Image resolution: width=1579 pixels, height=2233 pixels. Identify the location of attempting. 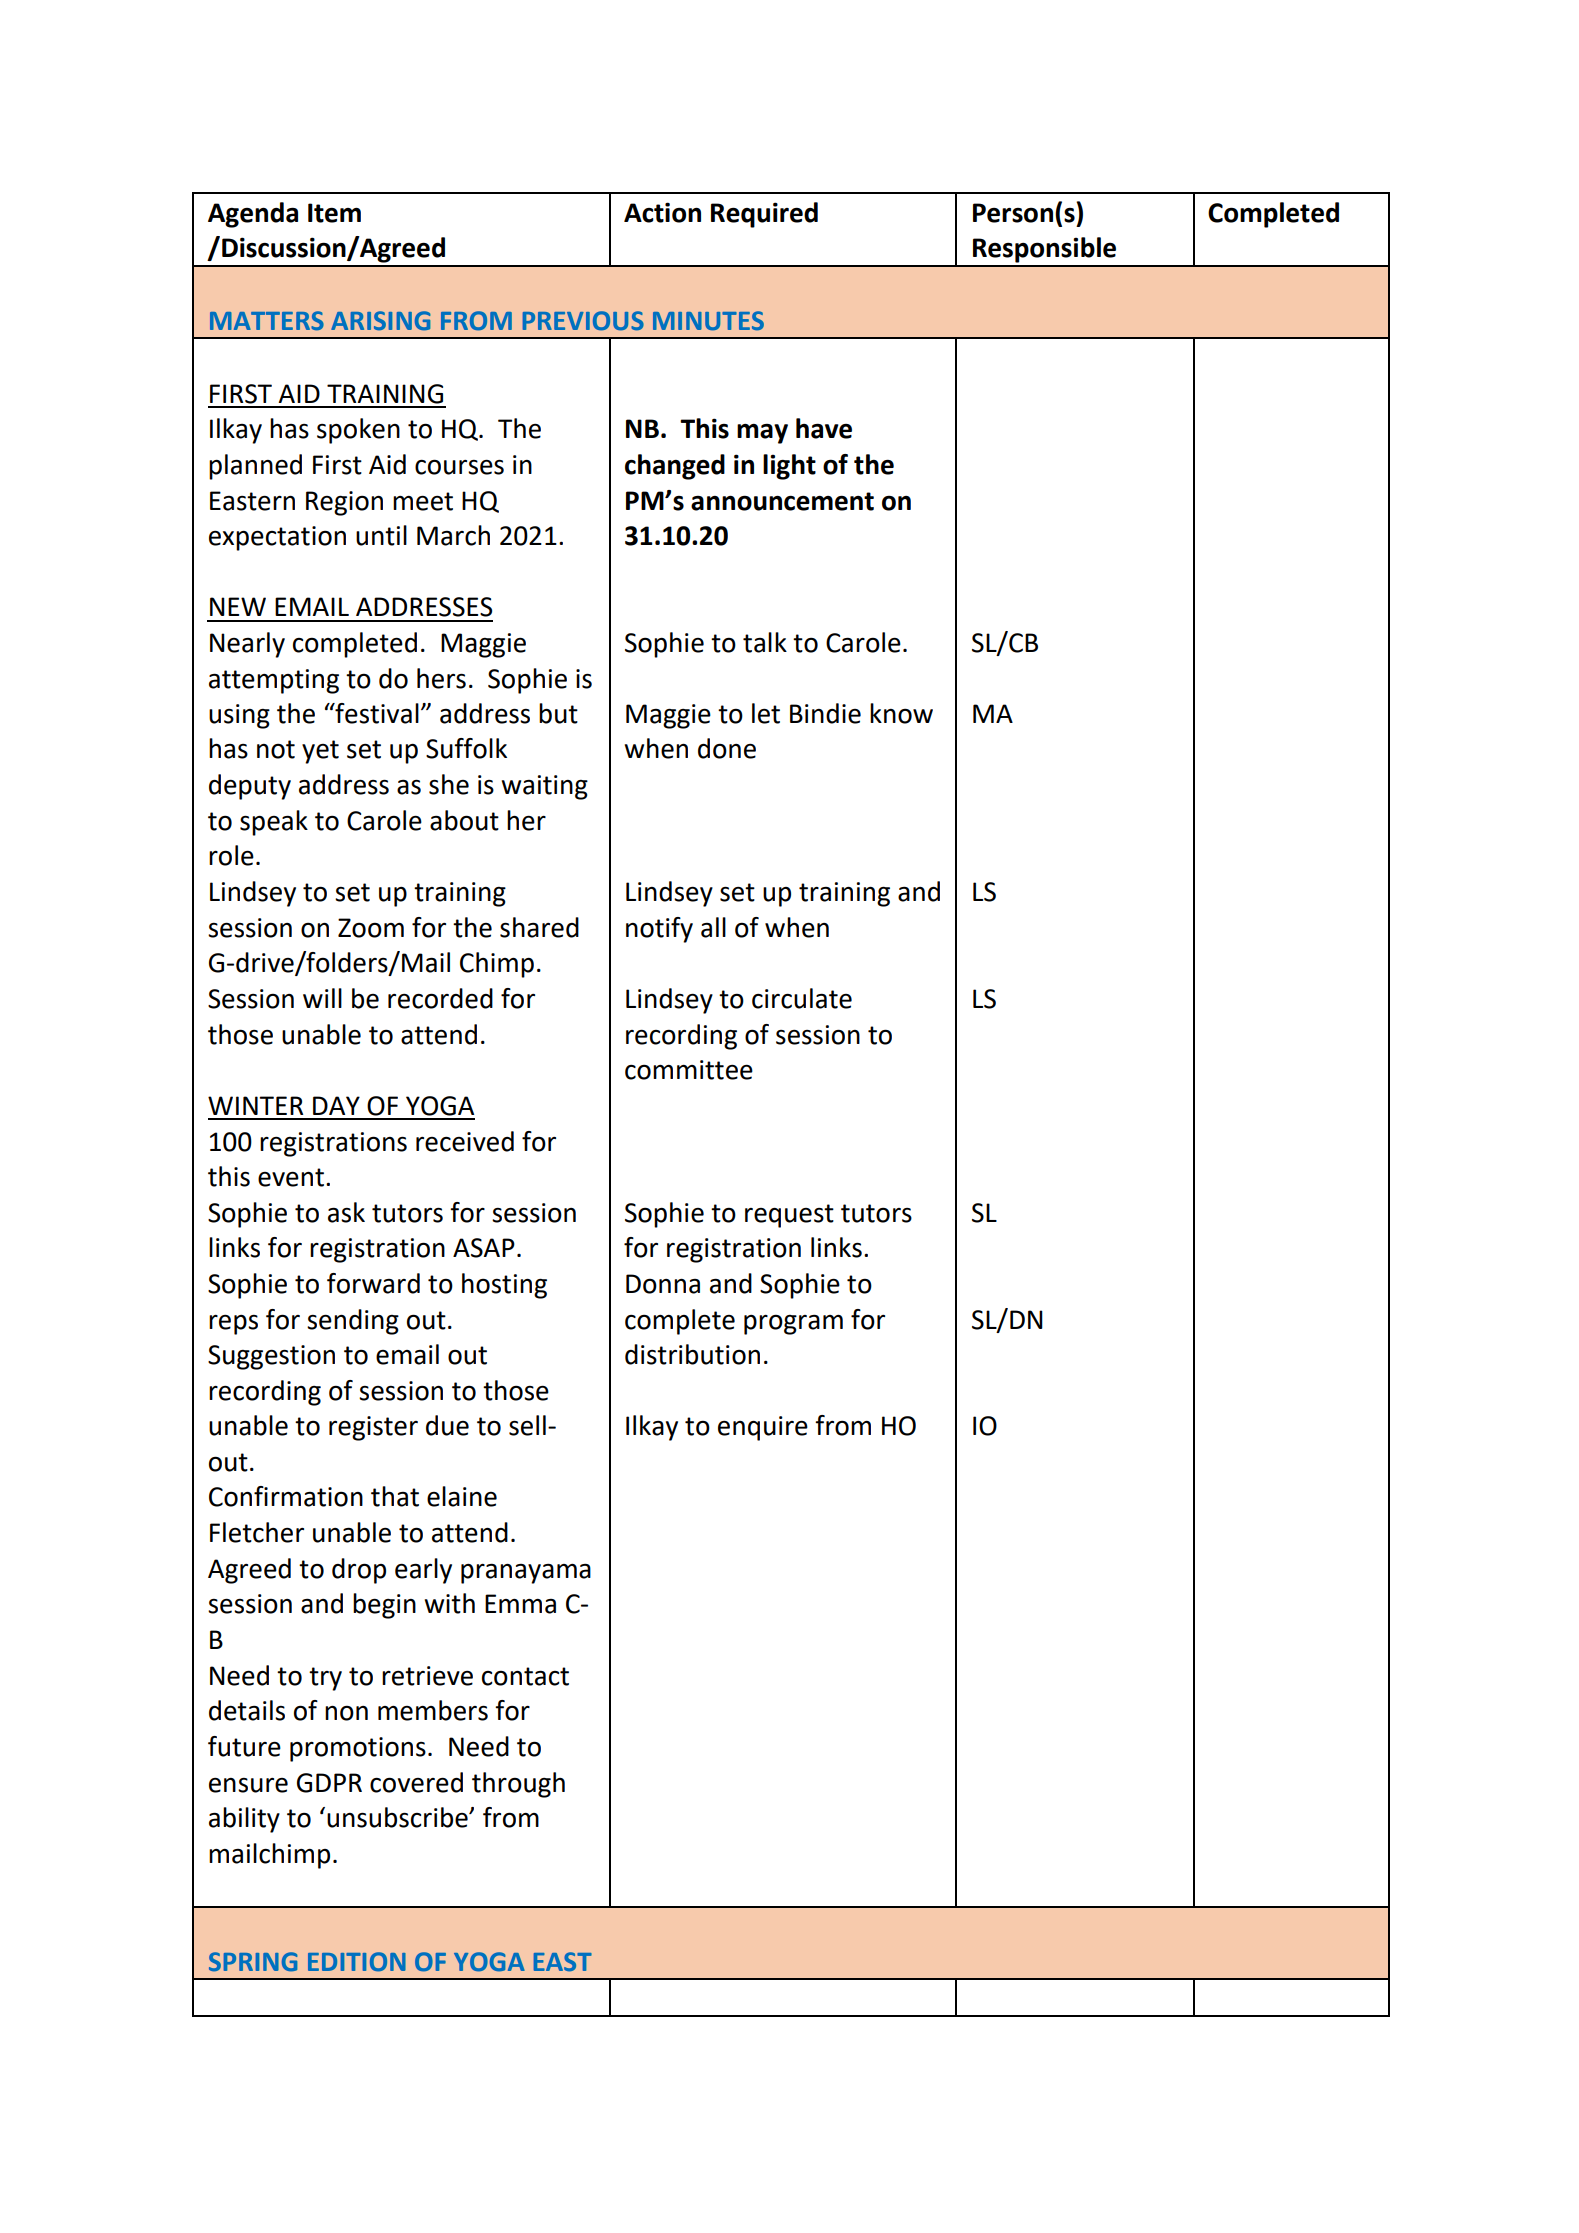
(274, 681).
